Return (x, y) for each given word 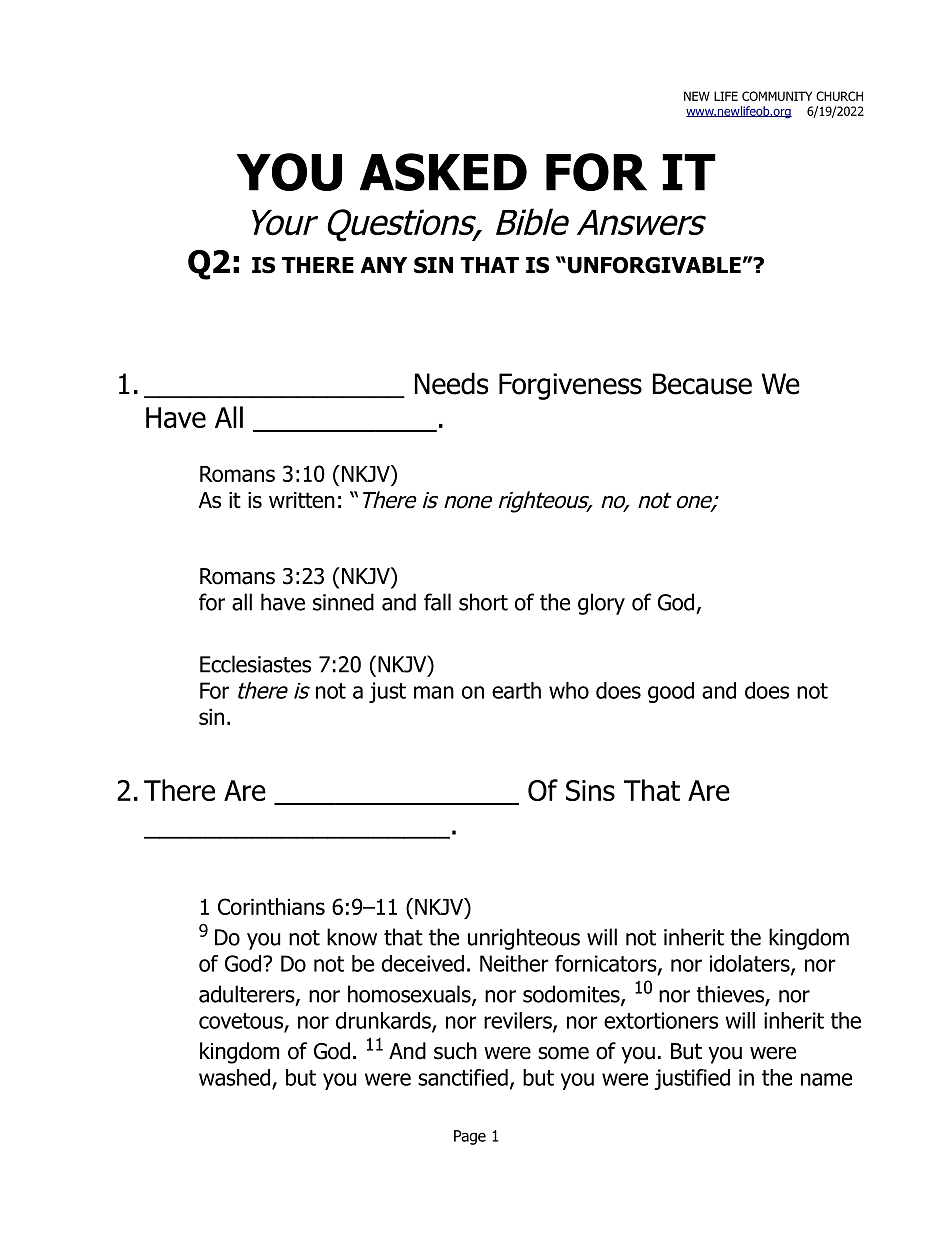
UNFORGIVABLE (654, 265)
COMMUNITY (777, 96)
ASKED (443, 172)
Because (702, 384)
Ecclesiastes (255, 664)
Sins (590, 790)
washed (234, 1077)
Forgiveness (570, 386)
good (671, 692)
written (302, 500)
